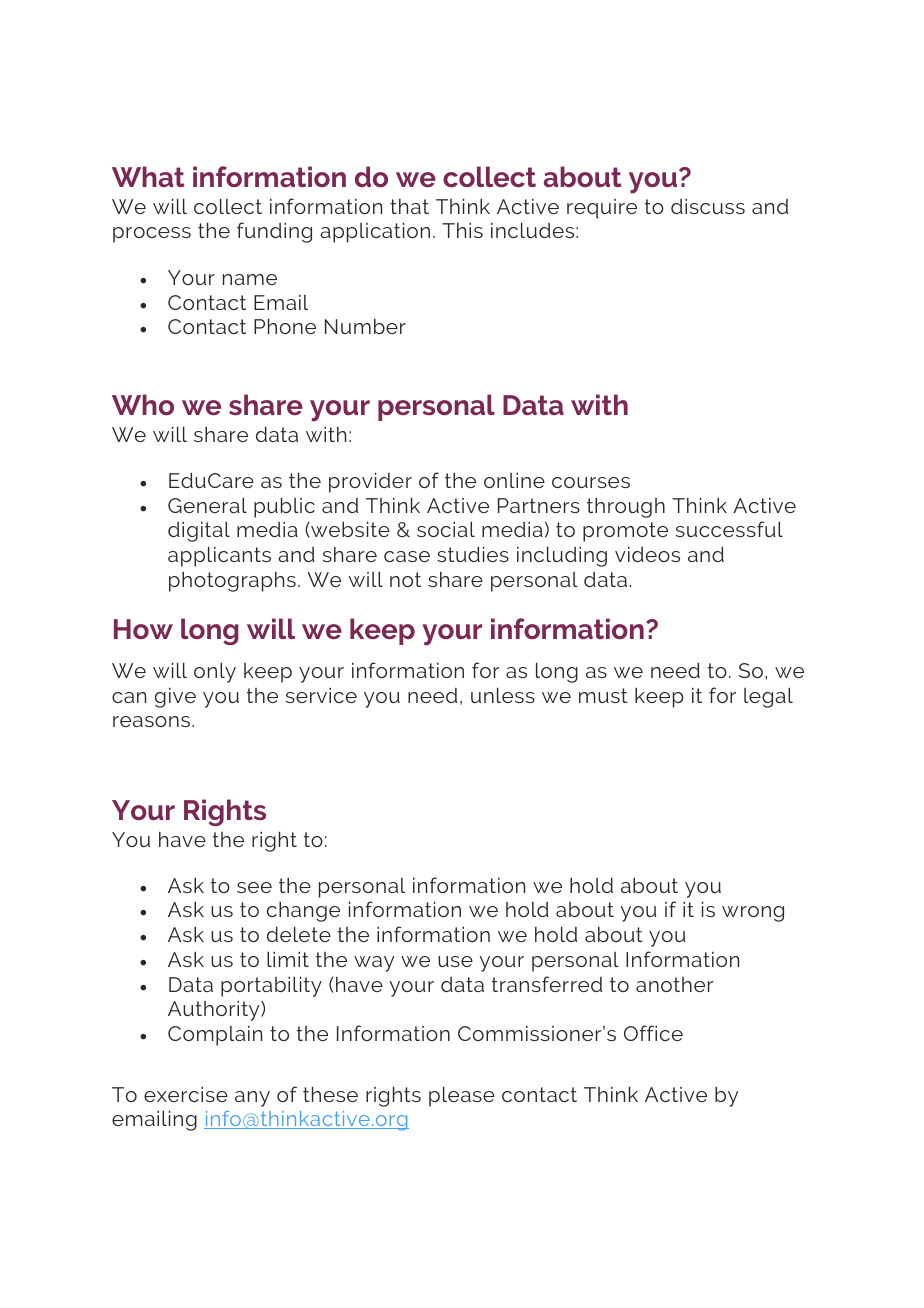 Image resolution: width=924 pixels, height=1308 pixels. Describe the element at coordinates (708, 206) in the screenshot. I see `discuss` at that location.
